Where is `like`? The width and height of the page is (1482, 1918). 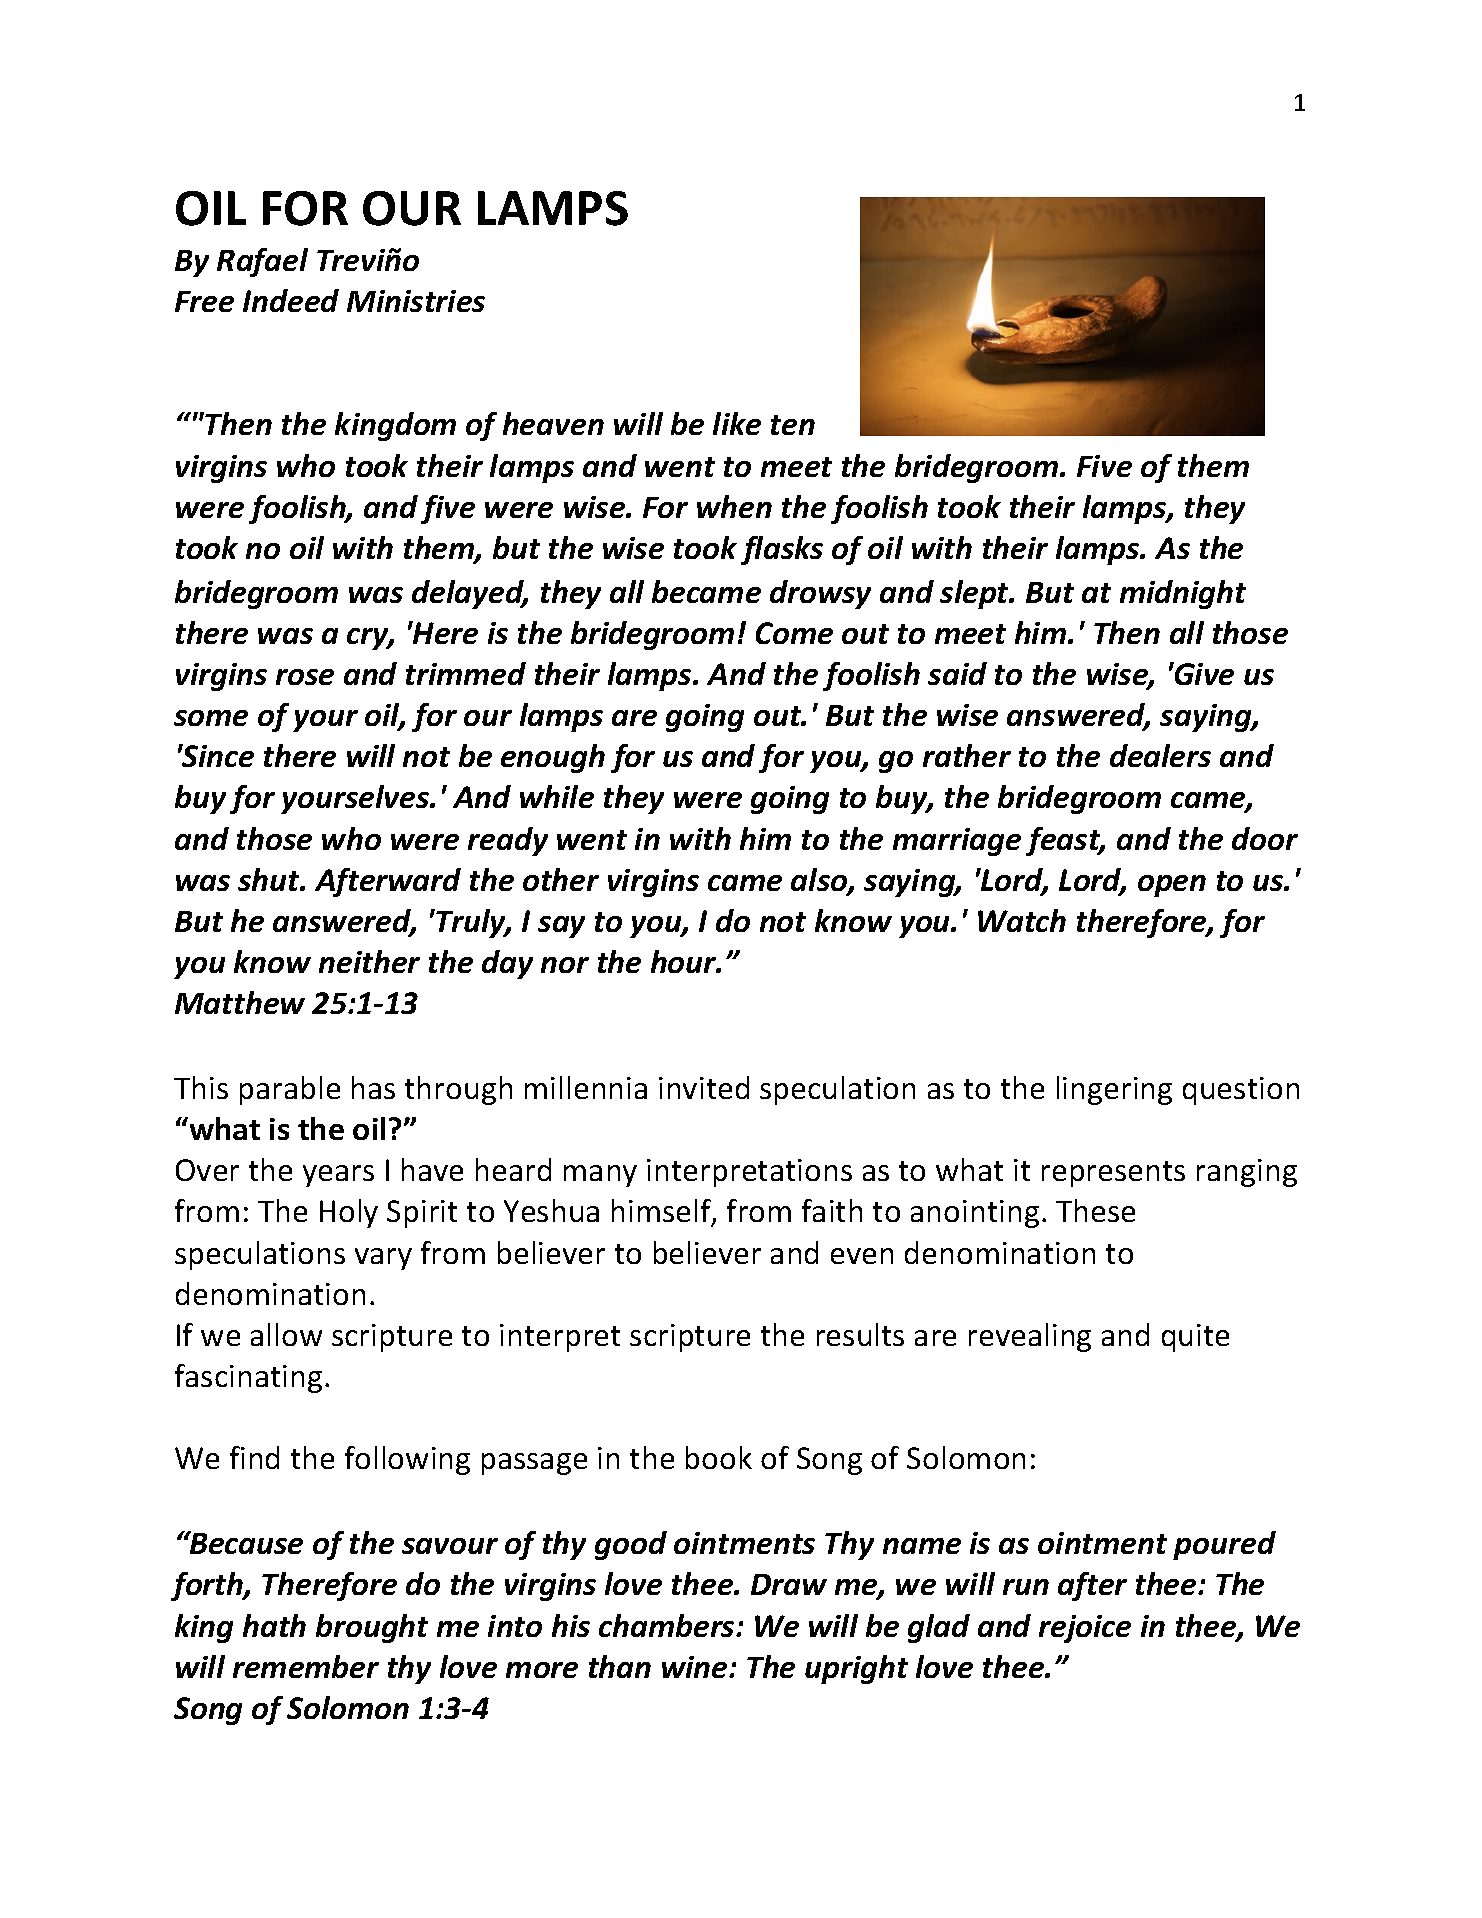
like is located at coordinates (737, 423).
